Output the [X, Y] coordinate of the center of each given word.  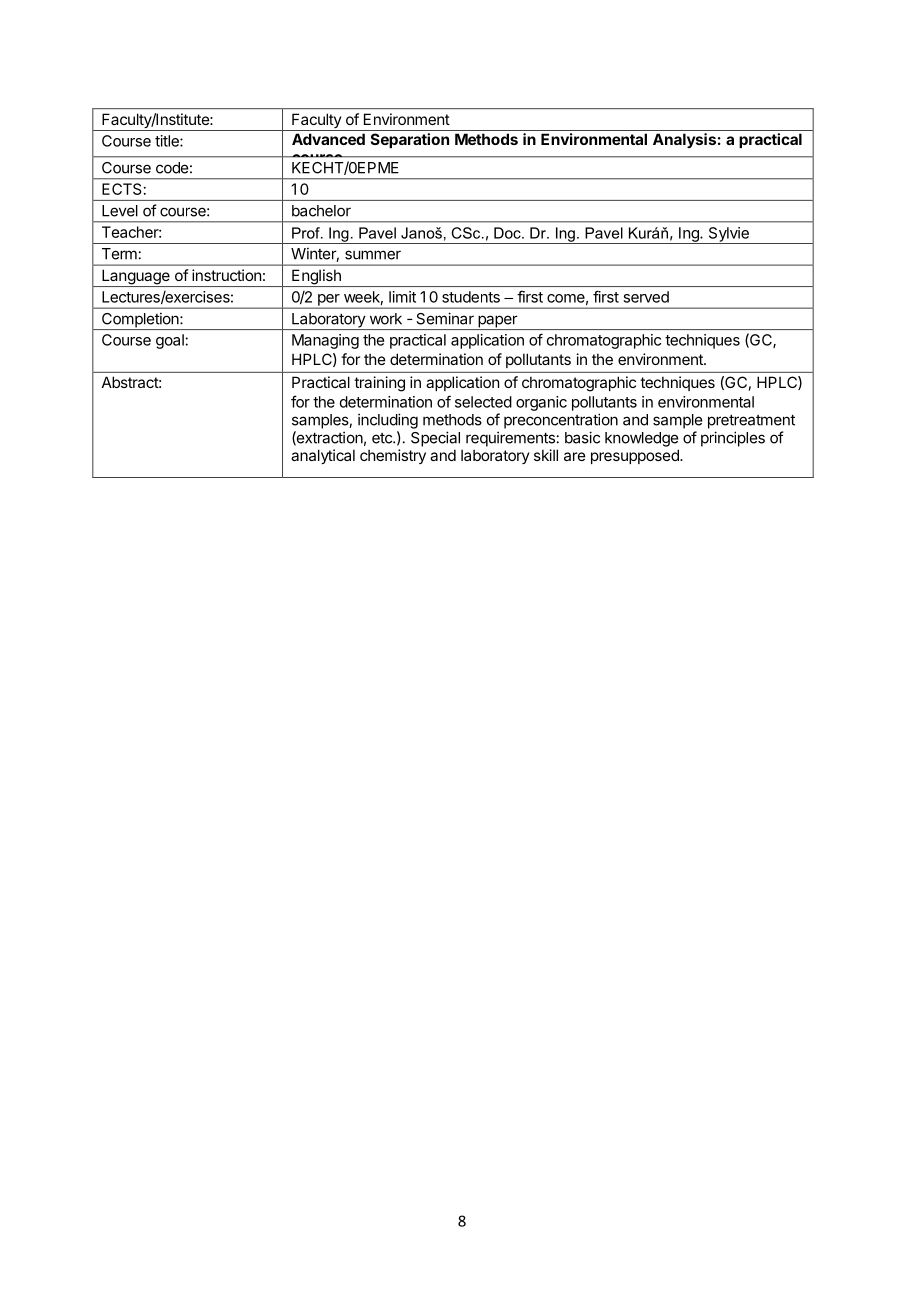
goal [171, 341]
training [379, 384]
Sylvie [728, 235]
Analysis [684, 140]
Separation [410, 140]
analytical [323, 456]
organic [541, 403]
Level [120, 211]
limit [402, 297]
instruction [226, 275]
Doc [508, 233]
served [646, 297]
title [168, 141]
